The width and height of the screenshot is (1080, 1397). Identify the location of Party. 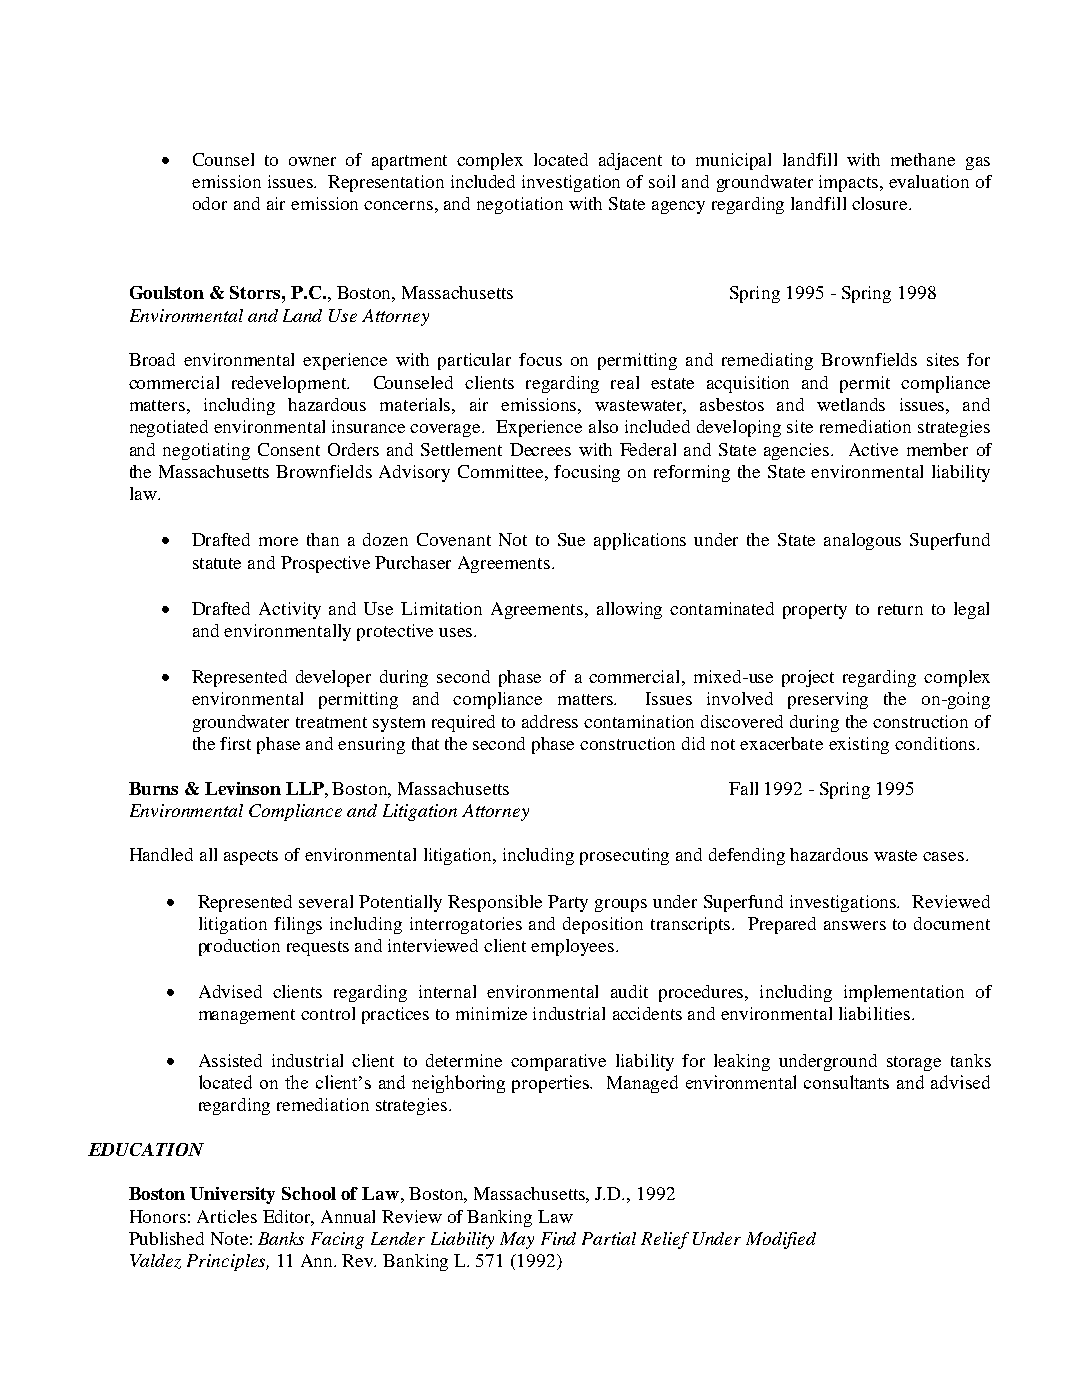
(568, 903).
